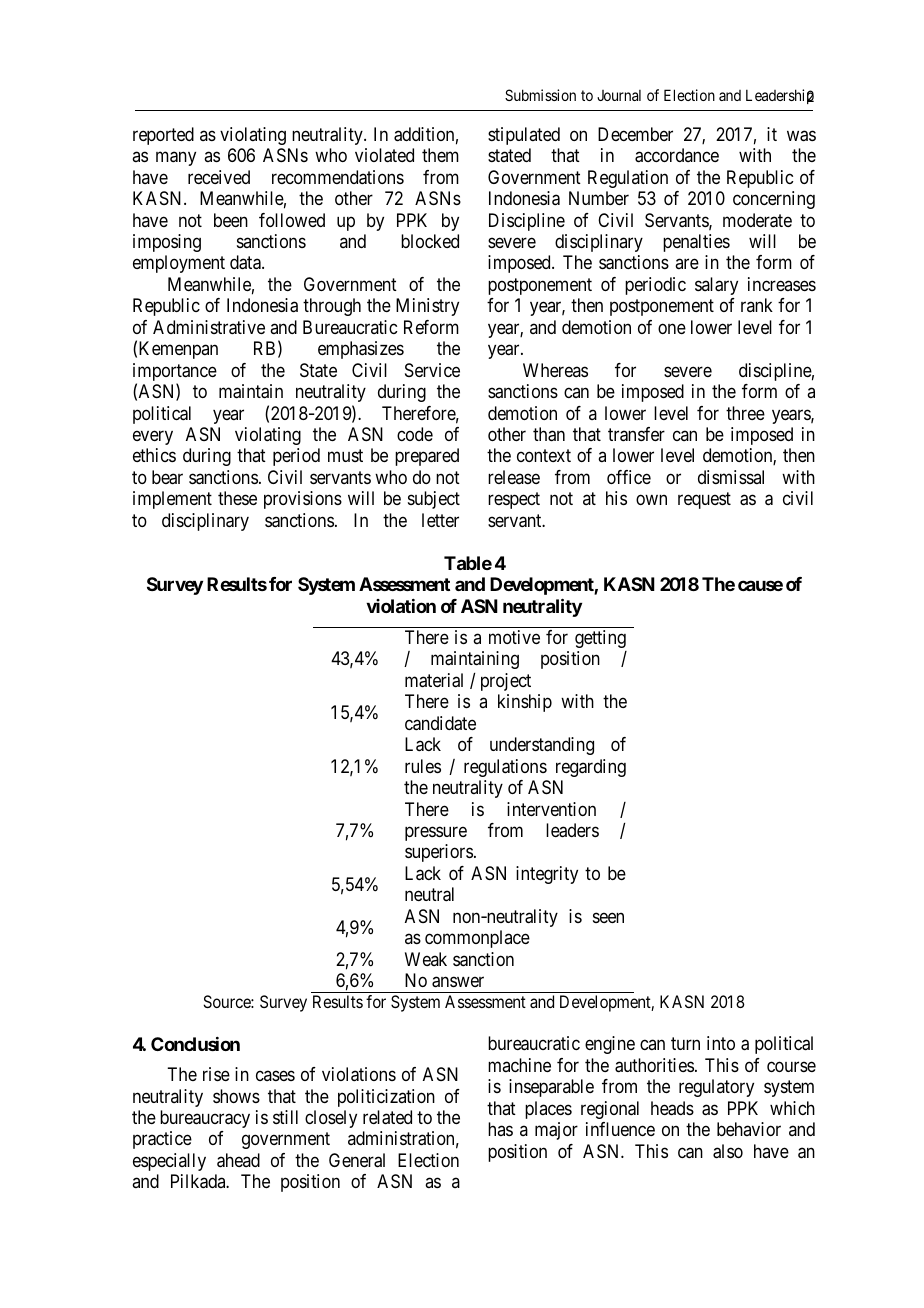 The height and width of the screenshot is (1308, 924). I want to click on pressure, so click(436, 833).
